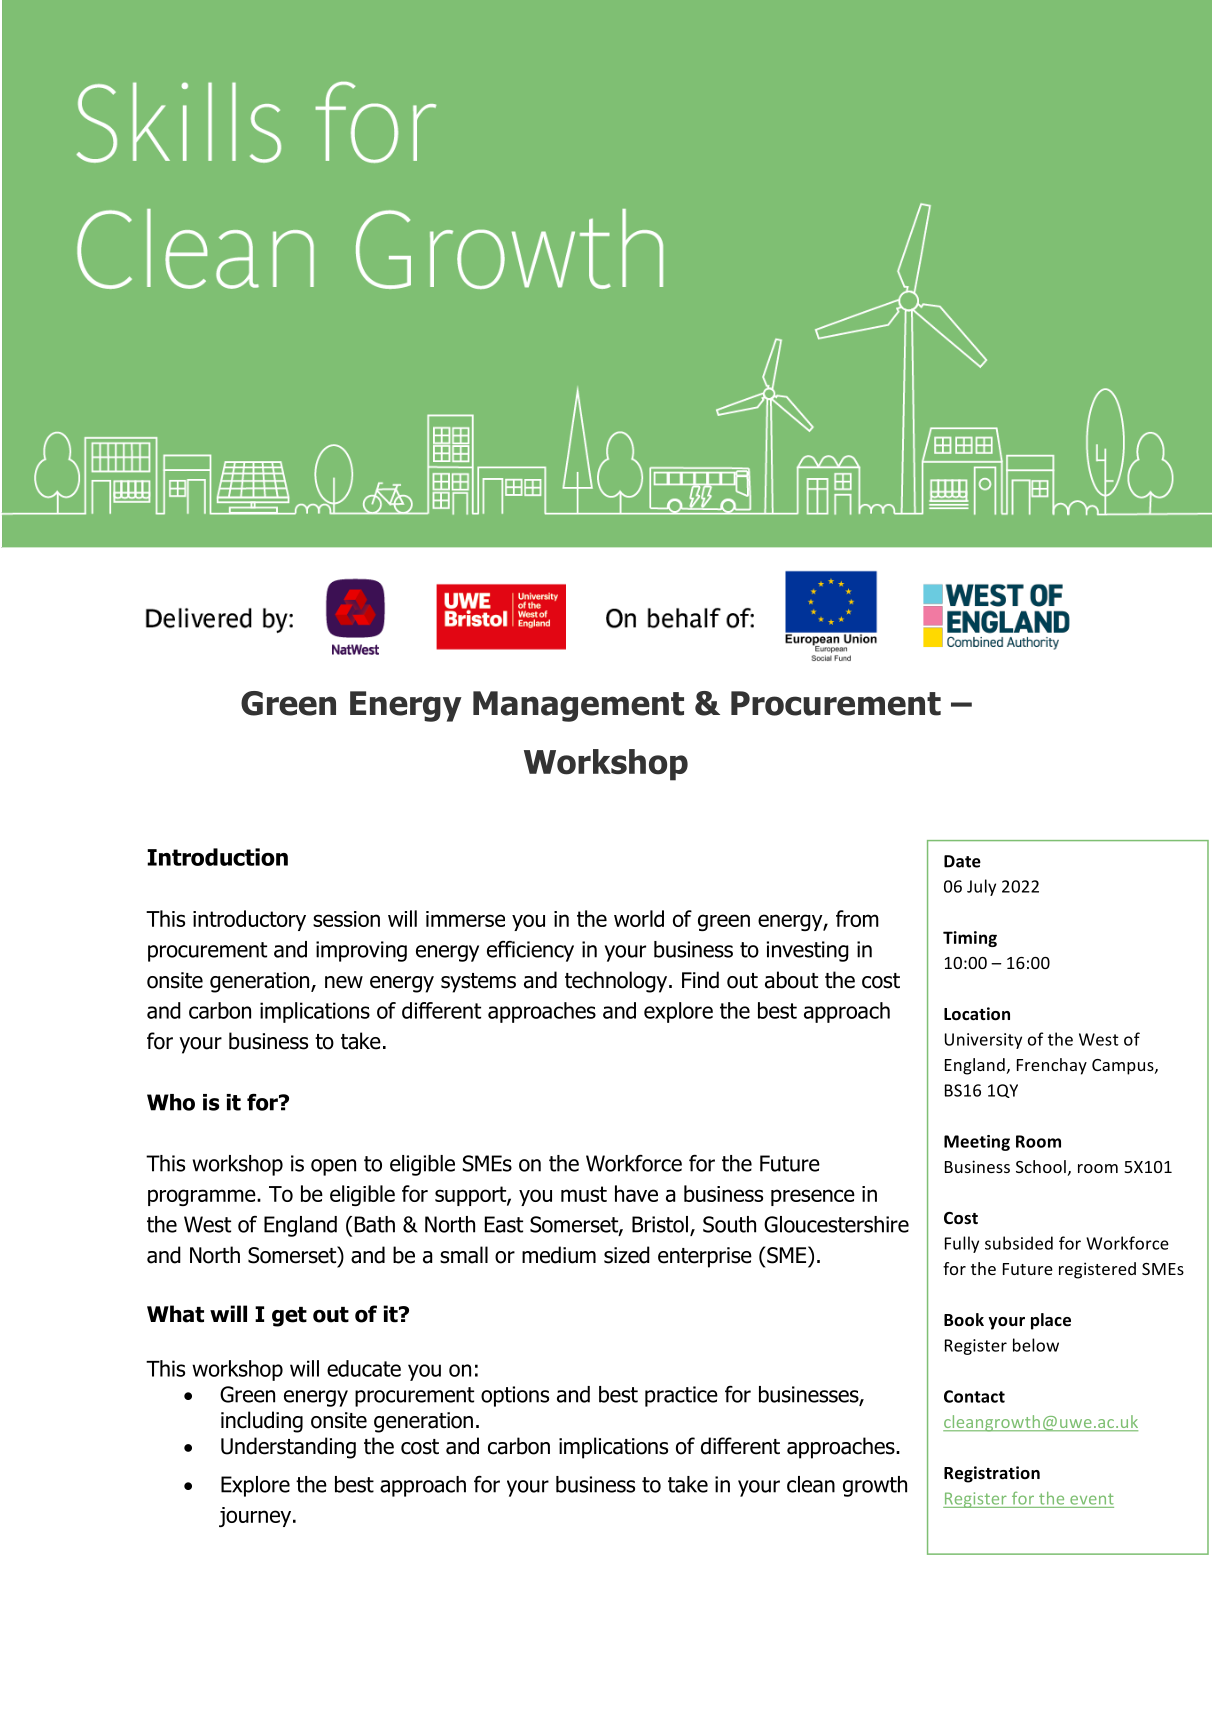 This image has width=1212, height=1715. What do you see at coordinates (981, 887) in the image?
I see `July` at bounding box center [981, 887].
